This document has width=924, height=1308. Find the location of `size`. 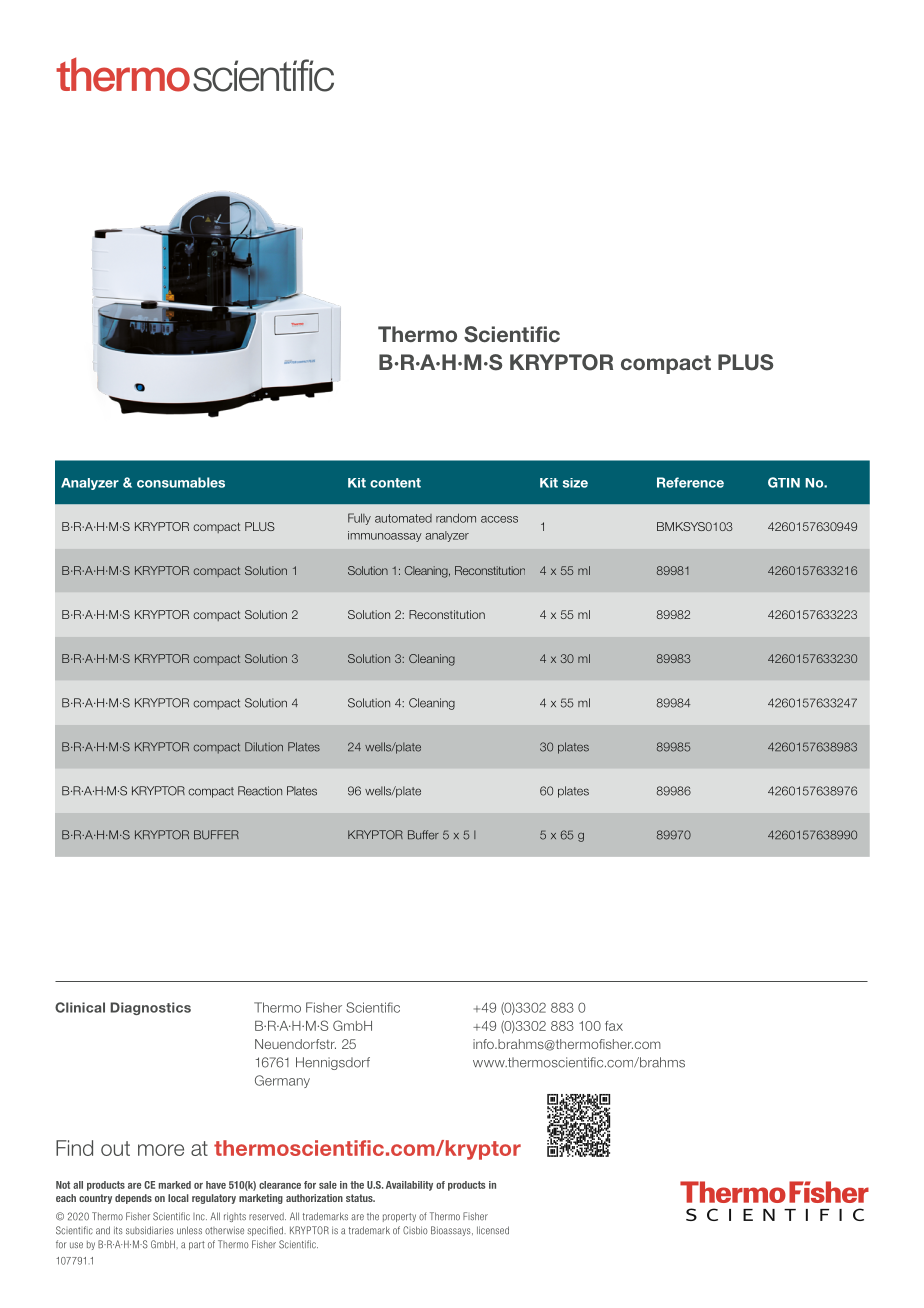

size is located at coordinates (575, 483).
